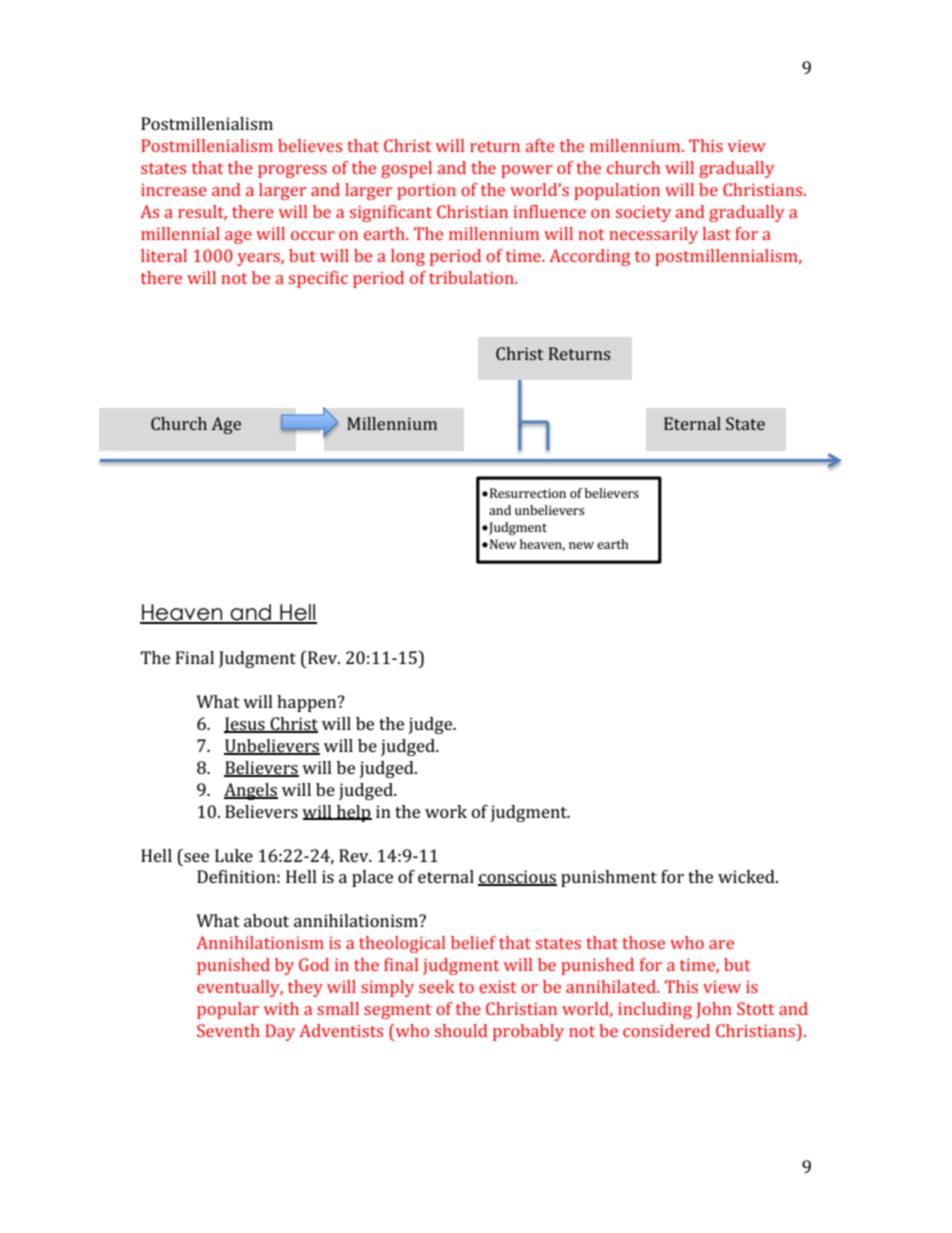  I want to click on Angels, so click(251, 791).
